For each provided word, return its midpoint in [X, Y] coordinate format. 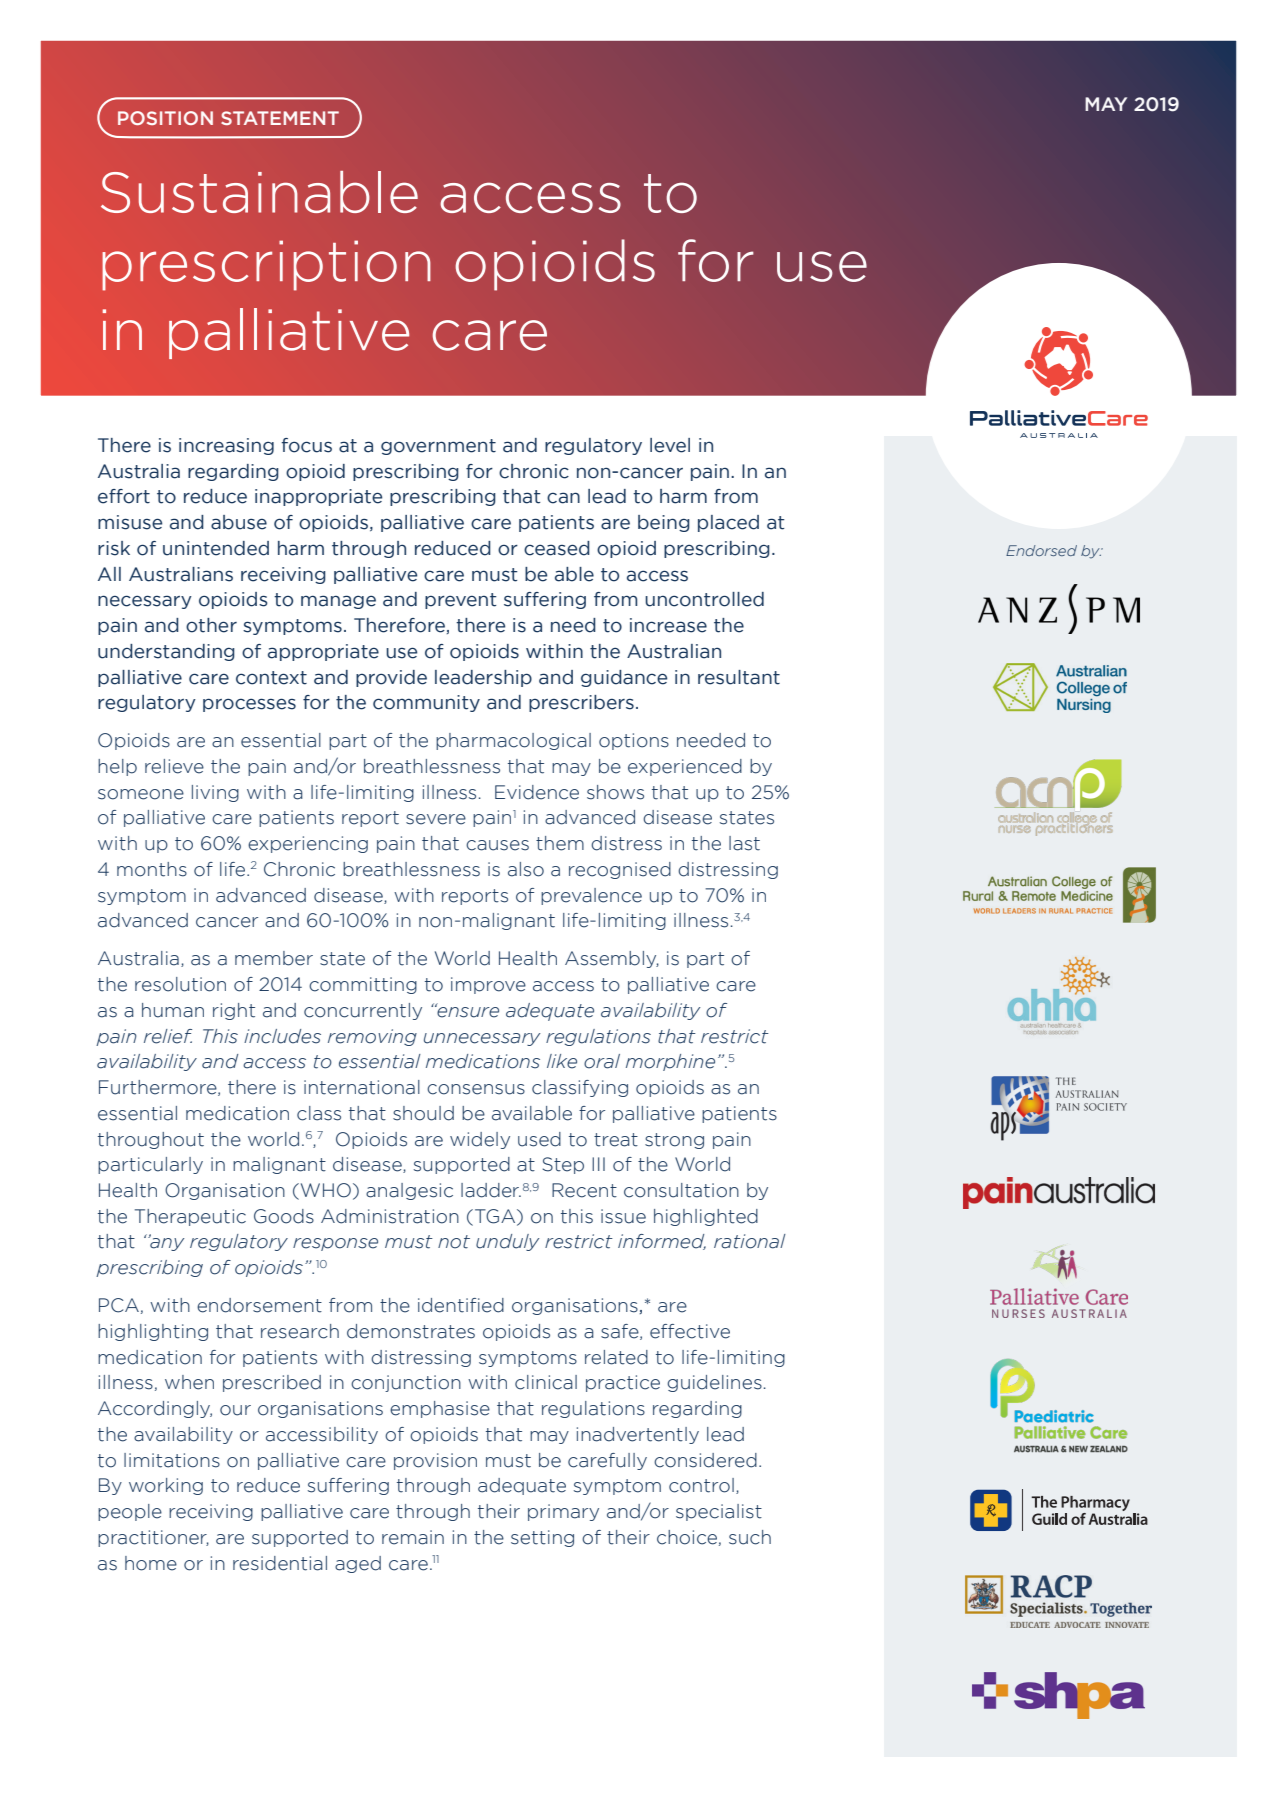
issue [623, 1216]
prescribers [581, 703]
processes [249, 705]
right [234, 1011]
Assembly [612, 959]
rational [750, 1241]
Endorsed [1041, 550]
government [438, 447]
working [166, 1486]
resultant [739, 677]
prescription [266, 265]
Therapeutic [190, 1217]
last [744, 843]
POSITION [165, 118]
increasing [226, 446]
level [670, 445]
